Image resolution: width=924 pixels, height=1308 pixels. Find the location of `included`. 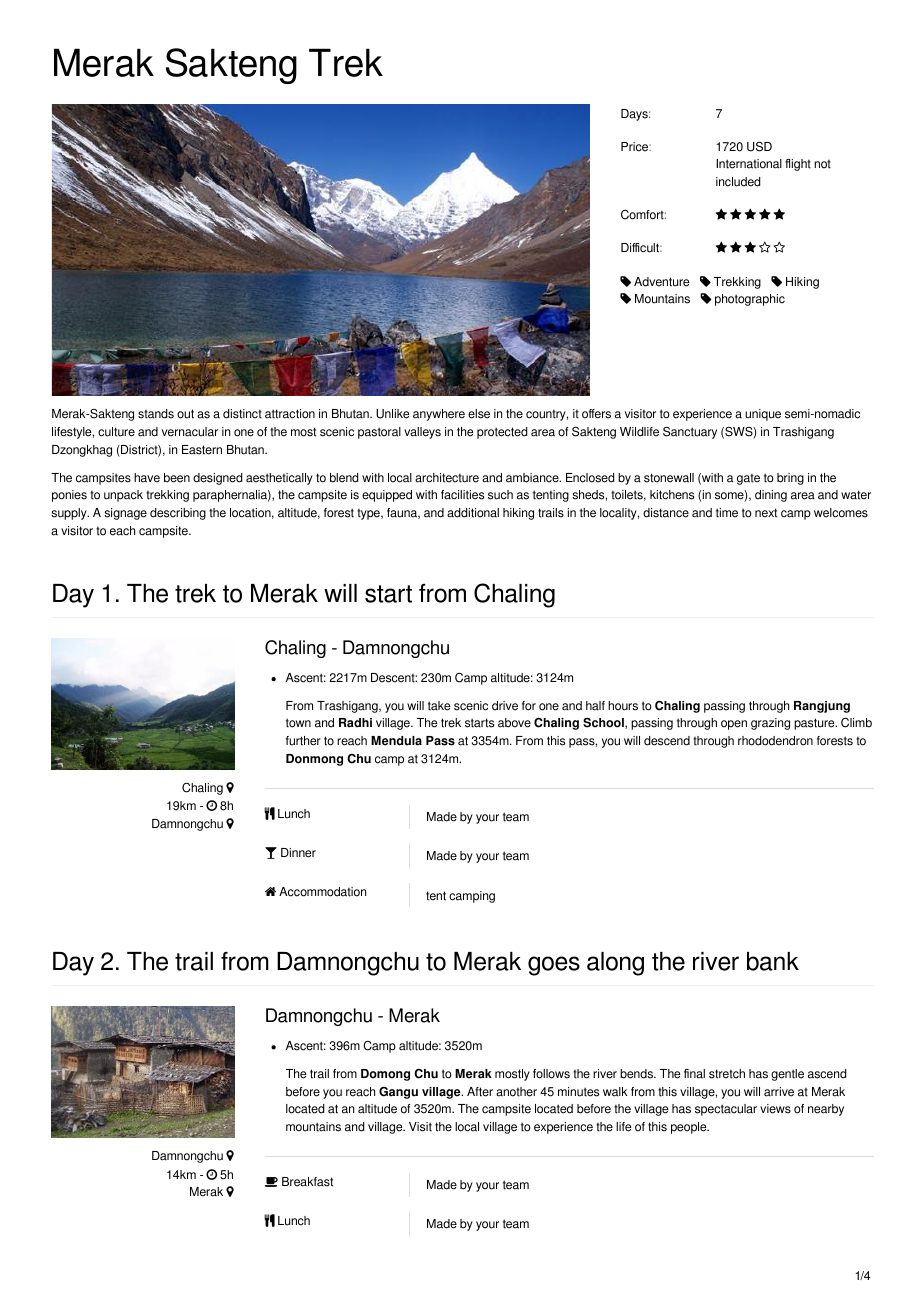

included is located at coordinates (738, 182).
